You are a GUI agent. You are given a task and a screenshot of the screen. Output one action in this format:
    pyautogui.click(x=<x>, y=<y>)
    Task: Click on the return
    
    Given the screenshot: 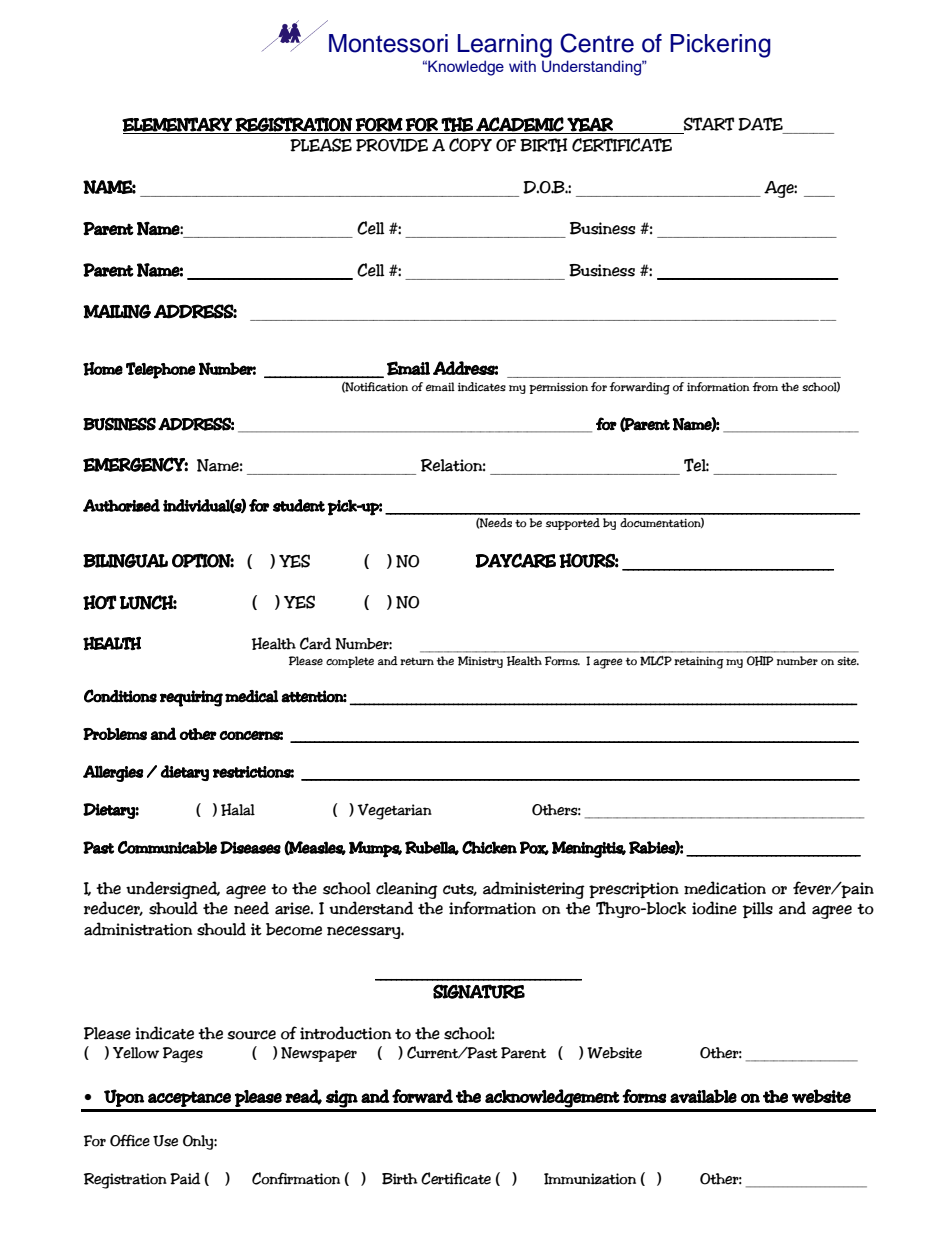 What is the action you would take?
    pyautogui.click(x=417, y=661)
